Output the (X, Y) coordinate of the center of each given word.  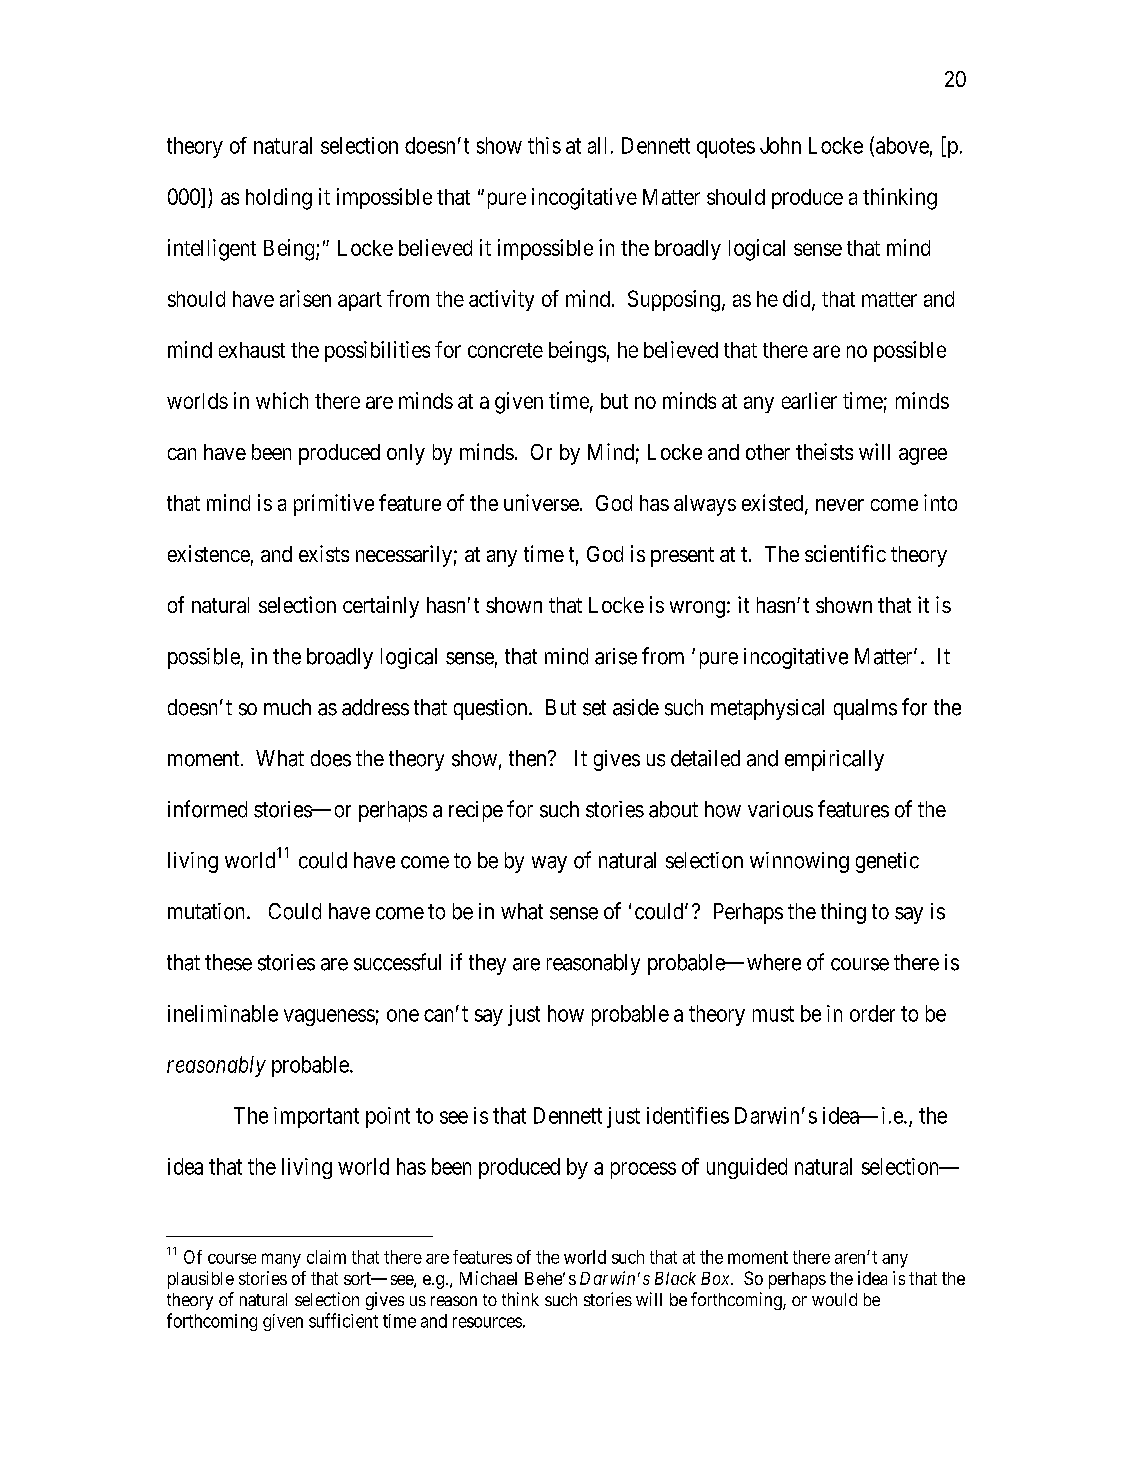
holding (279, 199)
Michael (488, 1278)
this (544, 145)
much (287, 707)
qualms (865, 709)
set (594, 708)
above (902, 145)
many (281, 1260)
